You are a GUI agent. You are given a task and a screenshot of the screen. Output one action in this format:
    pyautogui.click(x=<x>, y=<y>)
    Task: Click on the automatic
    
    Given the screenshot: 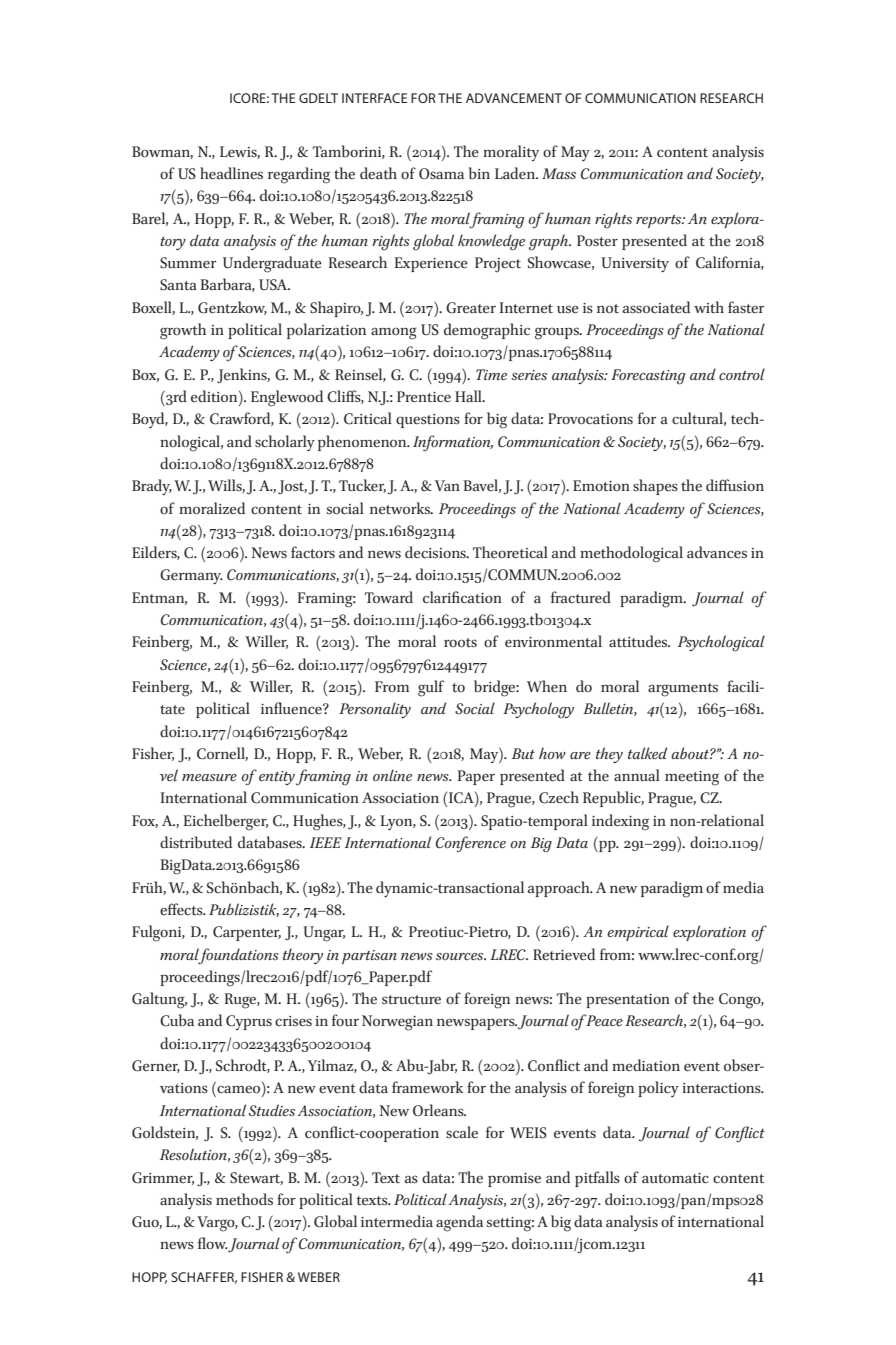 What is the action you would take?
    pyautogui.click(x=675, y=1178)
